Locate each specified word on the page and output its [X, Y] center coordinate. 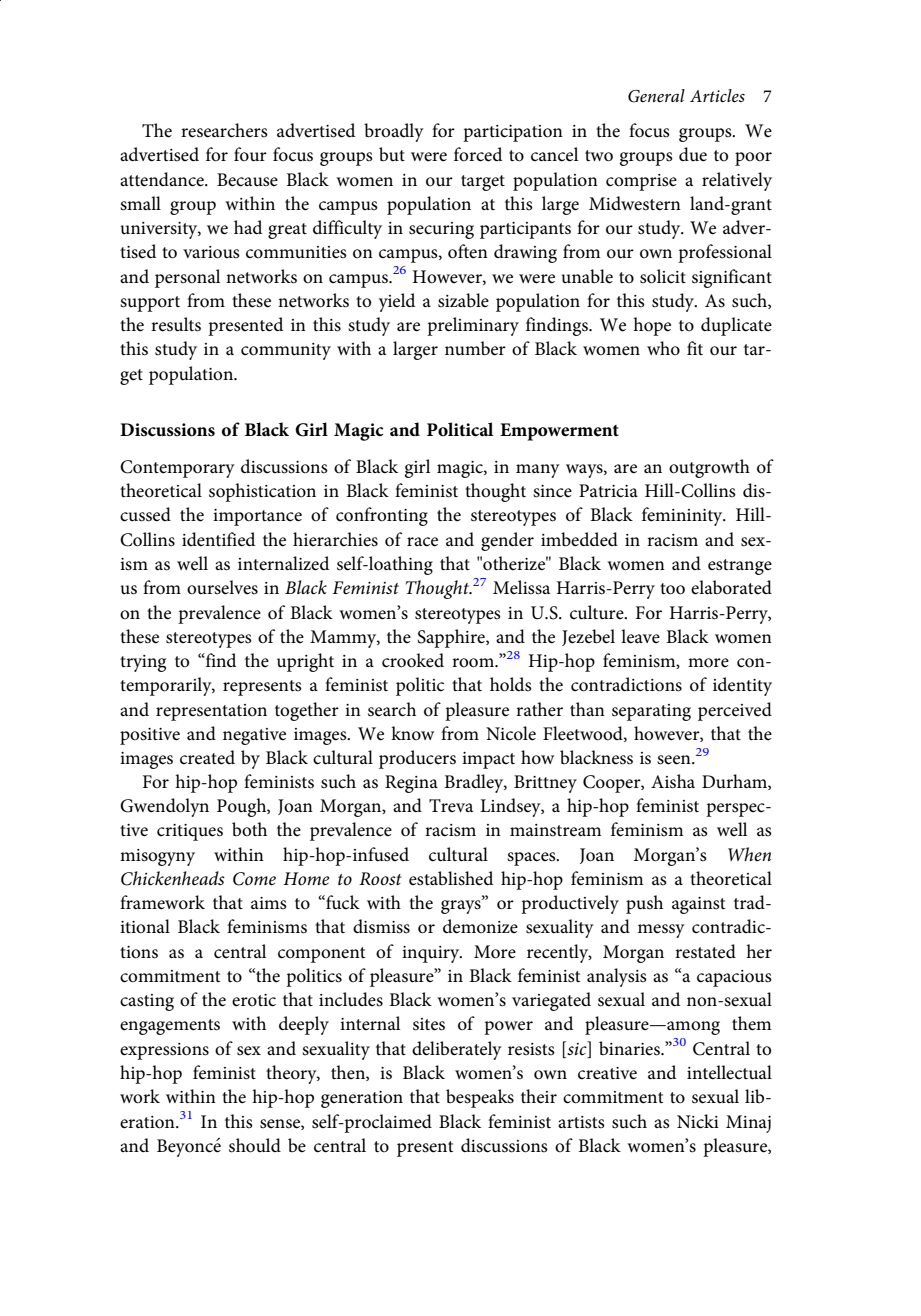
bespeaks [480, 1098]
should [255, 1145]
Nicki [698, 1121]
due [693, 154]
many [538, 471]
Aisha [673, 781]
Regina [411, 784]
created [207, 757]
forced [478, 154]
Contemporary [177, 469]
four [250, 154]
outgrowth [709, 468]
